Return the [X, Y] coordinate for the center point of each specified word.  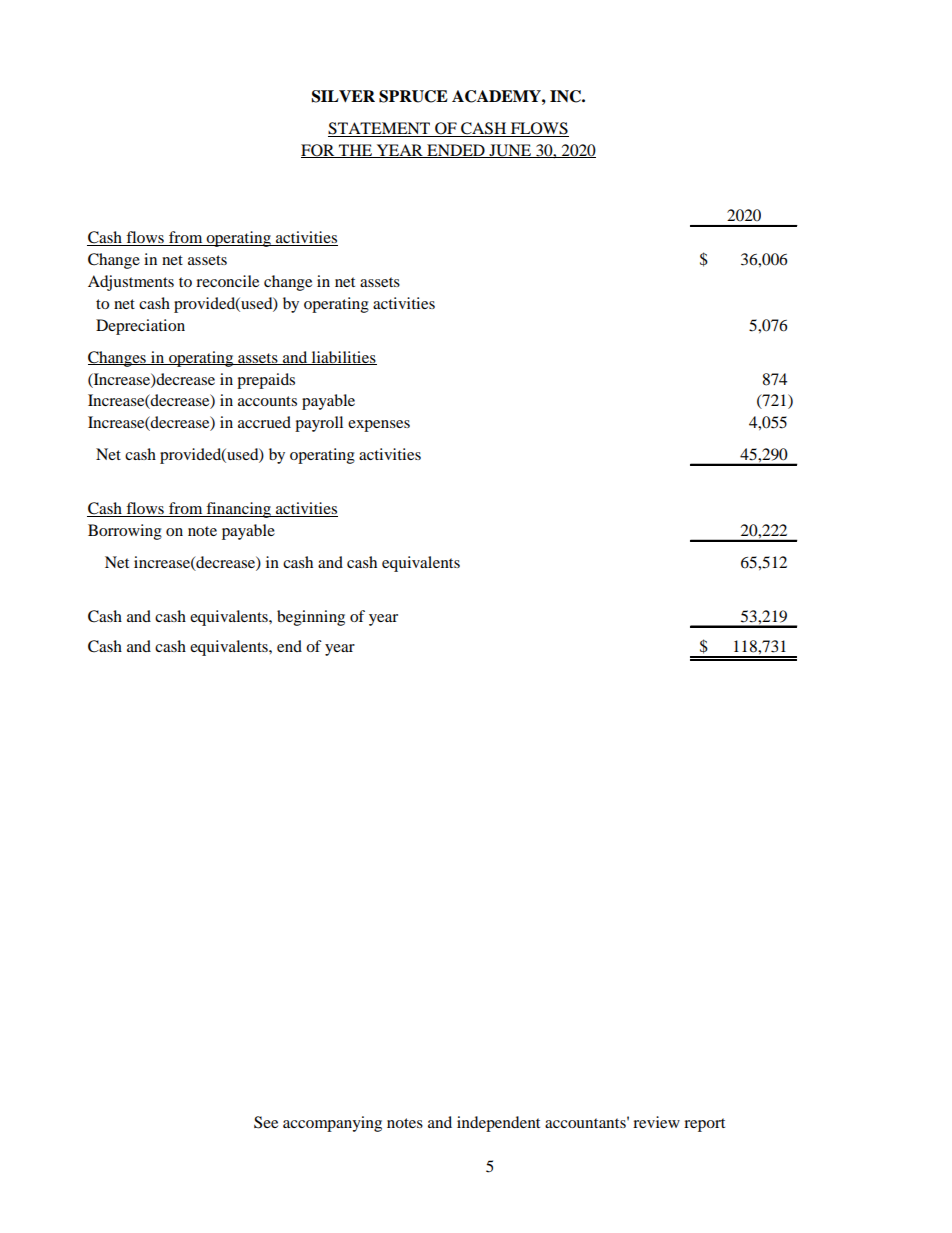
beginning [311, 618]
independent [498, 1124]
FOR [319, 151]
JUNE [510, 151]
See [266, 1122]
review [656, 1122]
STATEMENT [379, 128]
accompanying [332, 1124]
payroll [319, 424]
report [704, 1125]
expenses [379, 426]
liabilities [343, 358]
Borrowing [125, 532]
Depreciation [140, 327]
